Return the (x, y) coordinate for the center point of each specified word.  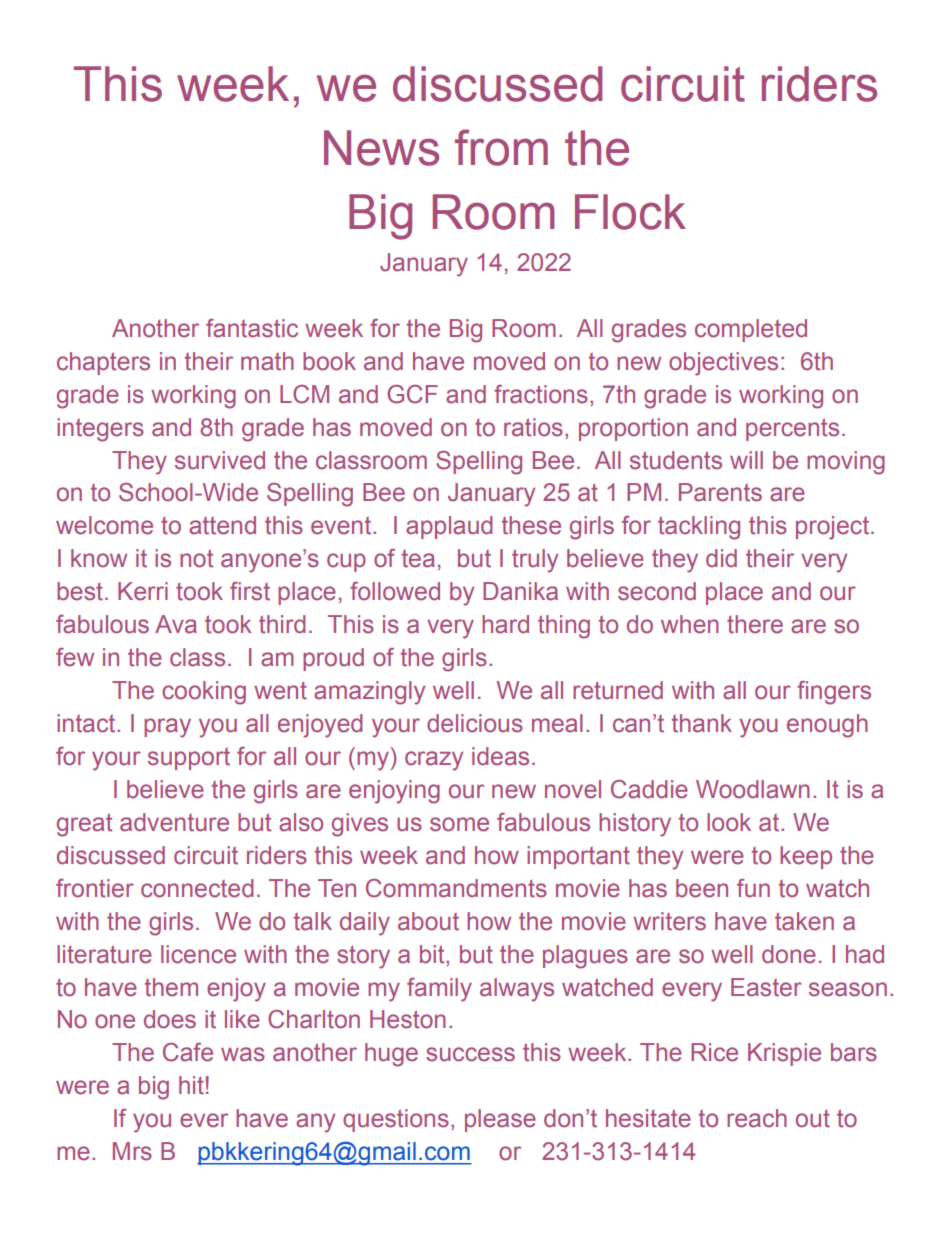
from (501, 147)
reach (757, 1118)
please (500, 1120)
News (381, 148)
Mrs (132, 1151)
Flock (630, 212)
